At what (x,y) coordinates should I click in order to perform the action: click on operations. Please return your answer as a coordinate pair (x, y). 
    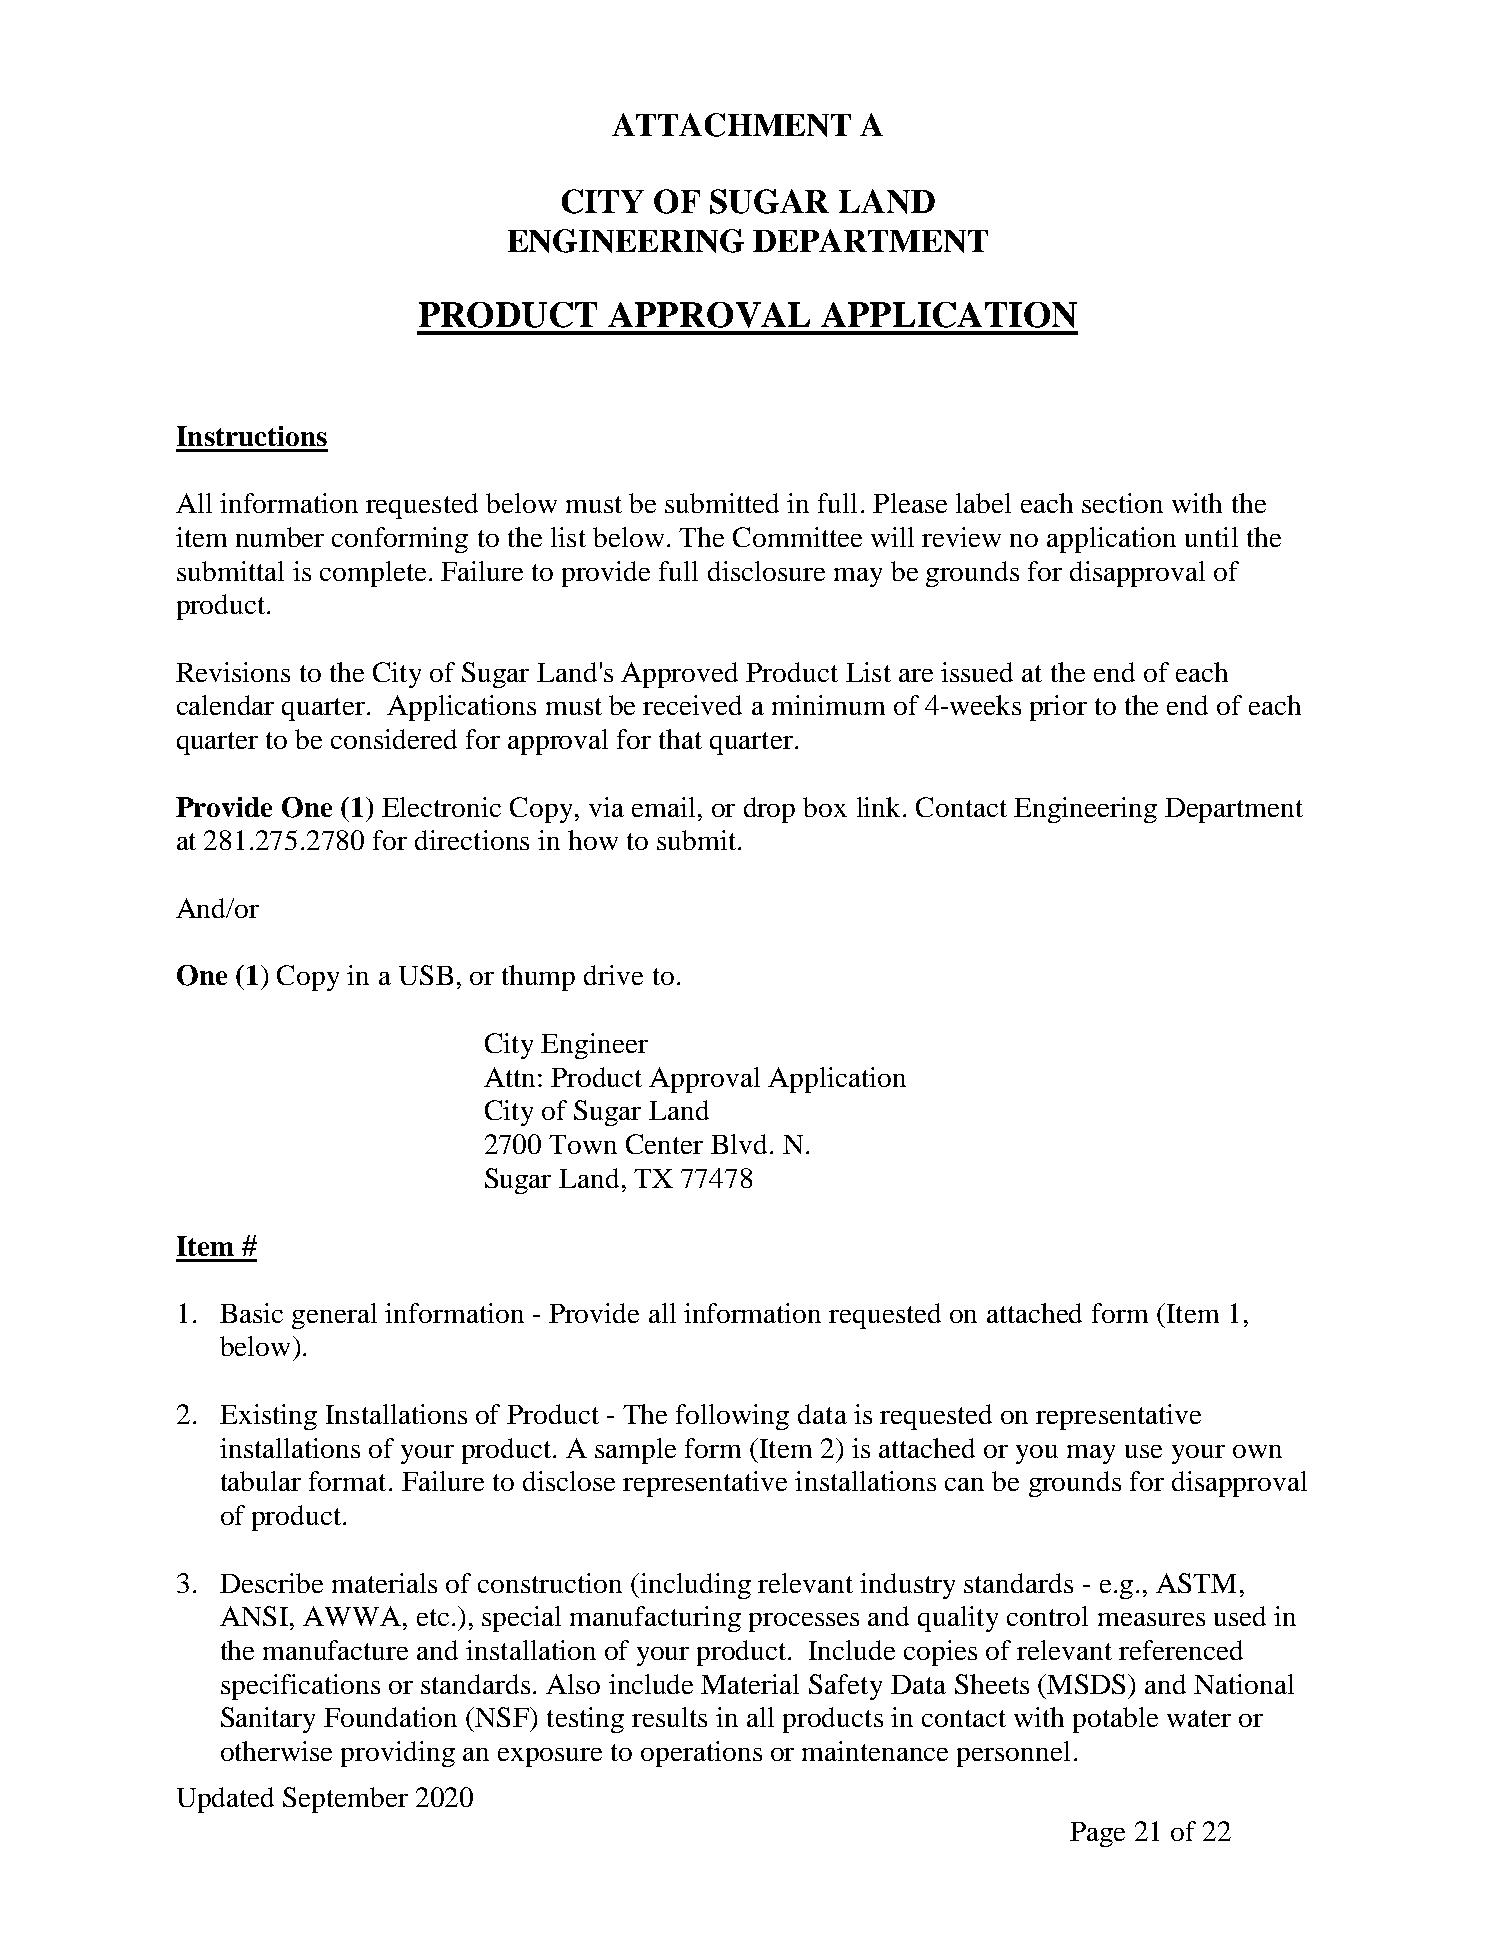
    Looking at the image, I should click on (701, 1754).
